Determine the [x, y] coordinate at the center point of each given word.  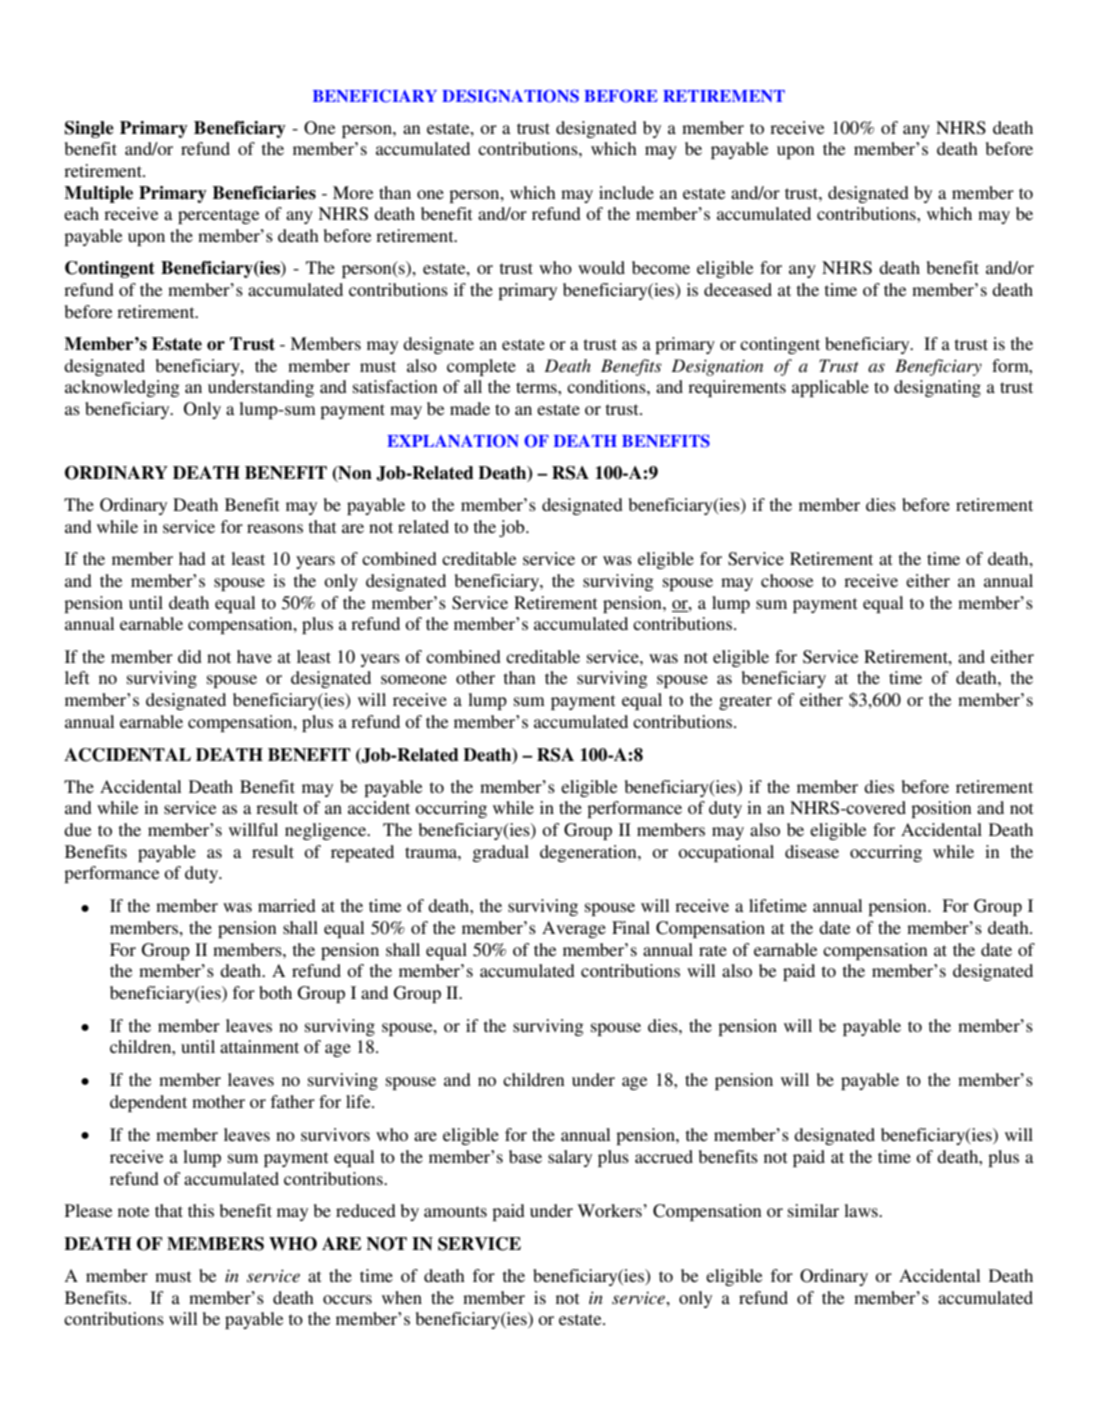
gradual [500, 853]
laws [862, 1210]
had [192, 558]
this [201, 1210]
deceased [738, 289]
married [287, 905]
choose [787, 580]
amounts [455, 1211]
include [626, 192]
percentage [219, 216]
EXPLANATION [453, 441]
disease [812, 851]
